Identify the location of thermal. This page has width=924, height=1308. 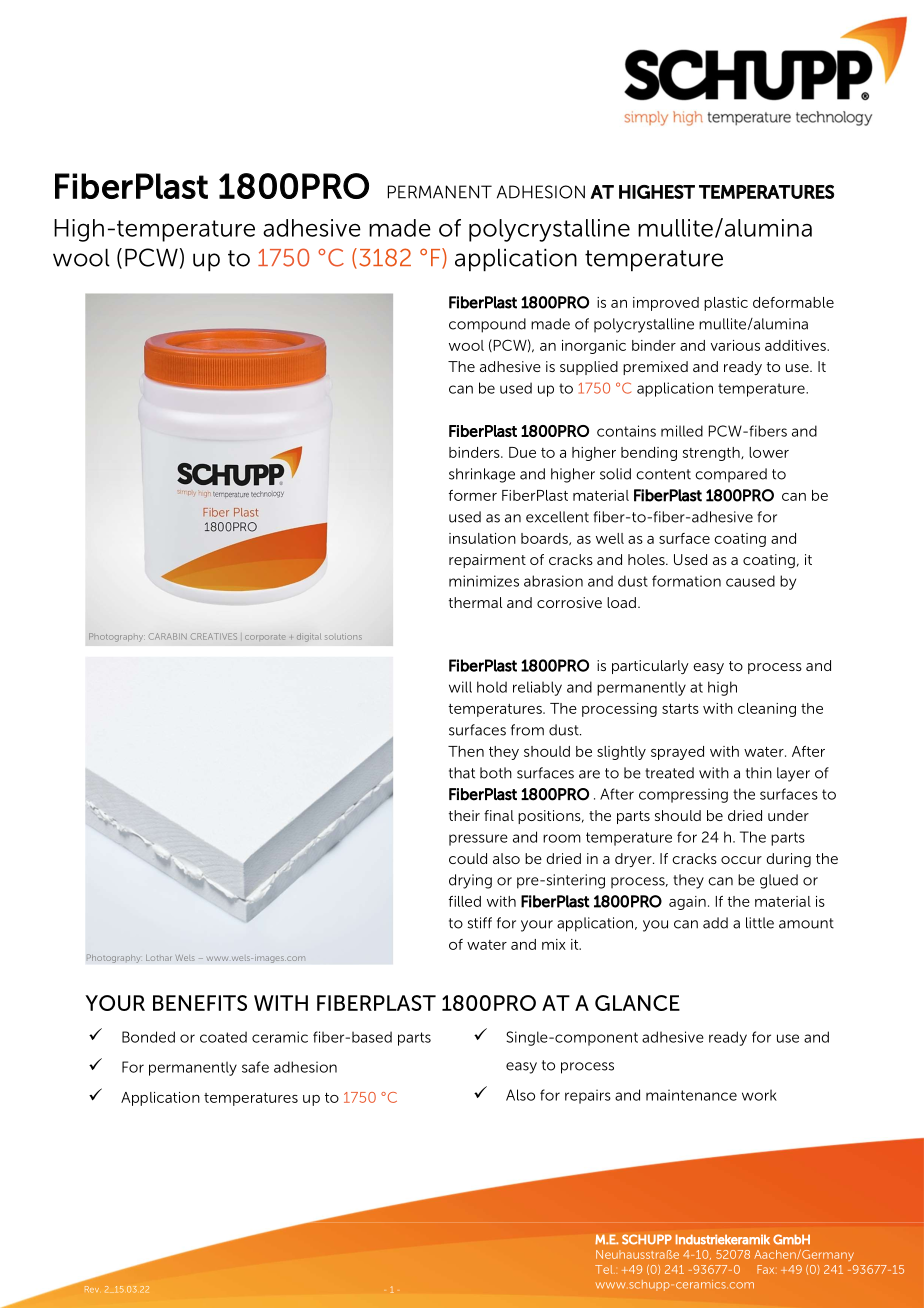
(475, 602).
